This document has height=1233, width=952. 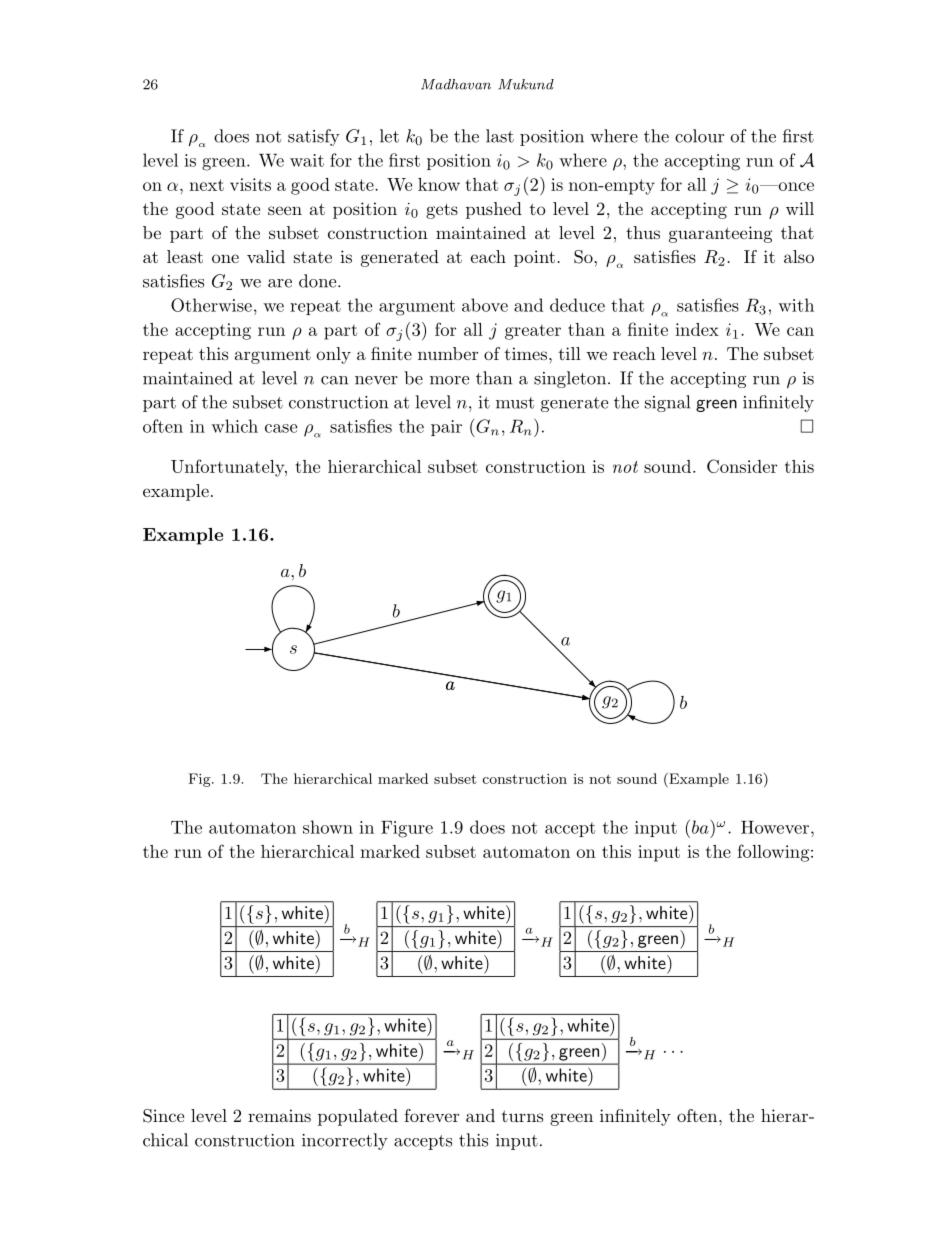 What do you see at coordinates (431, 1115) in the document?
I see `forever` at bounding box center [431, 1115].
